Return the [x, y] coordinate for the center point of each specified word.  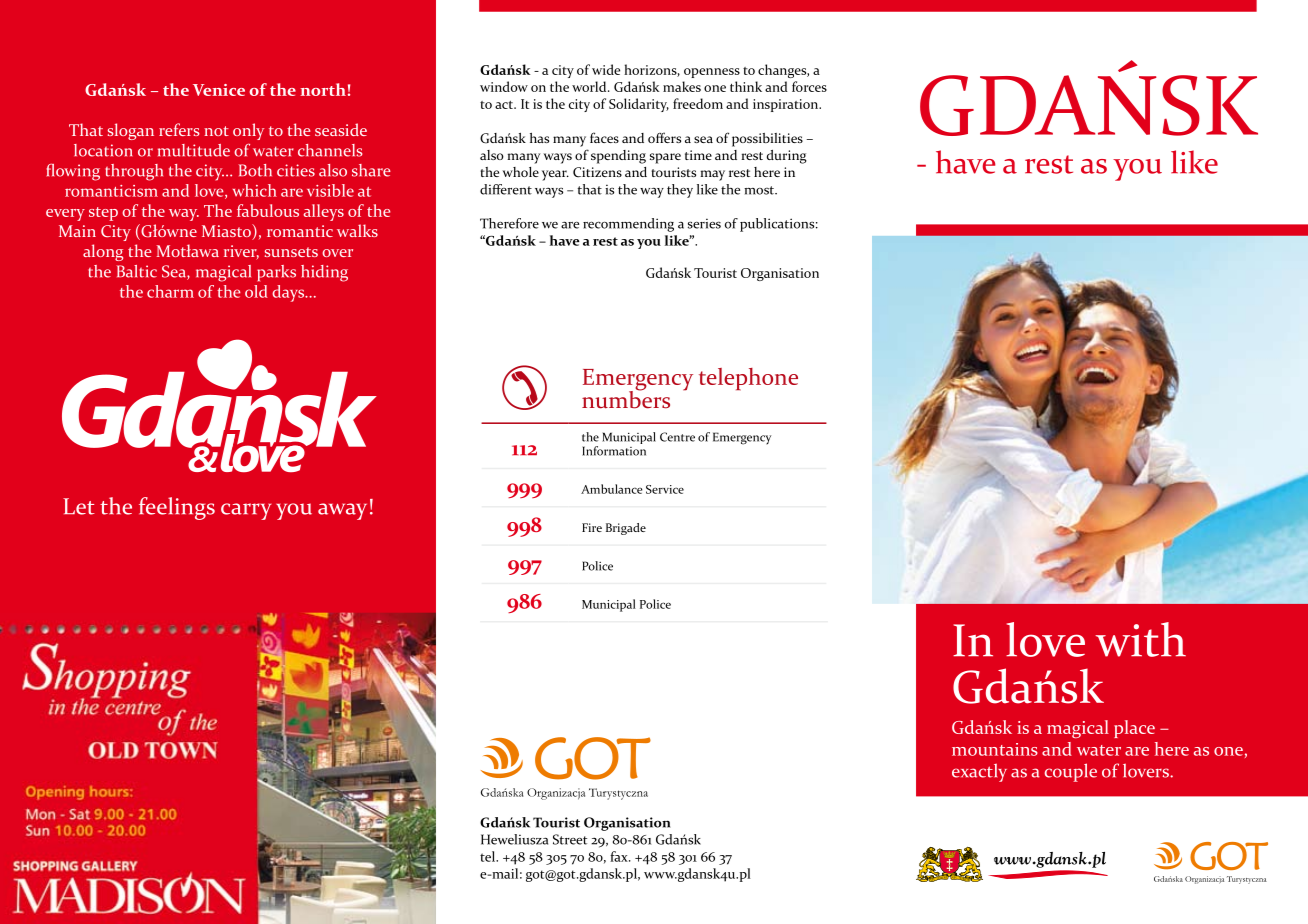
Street [570, 839]
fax [620, 856]
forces [809, 86]
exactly [979, 772]
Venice [219, 90]
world [590, 86]
